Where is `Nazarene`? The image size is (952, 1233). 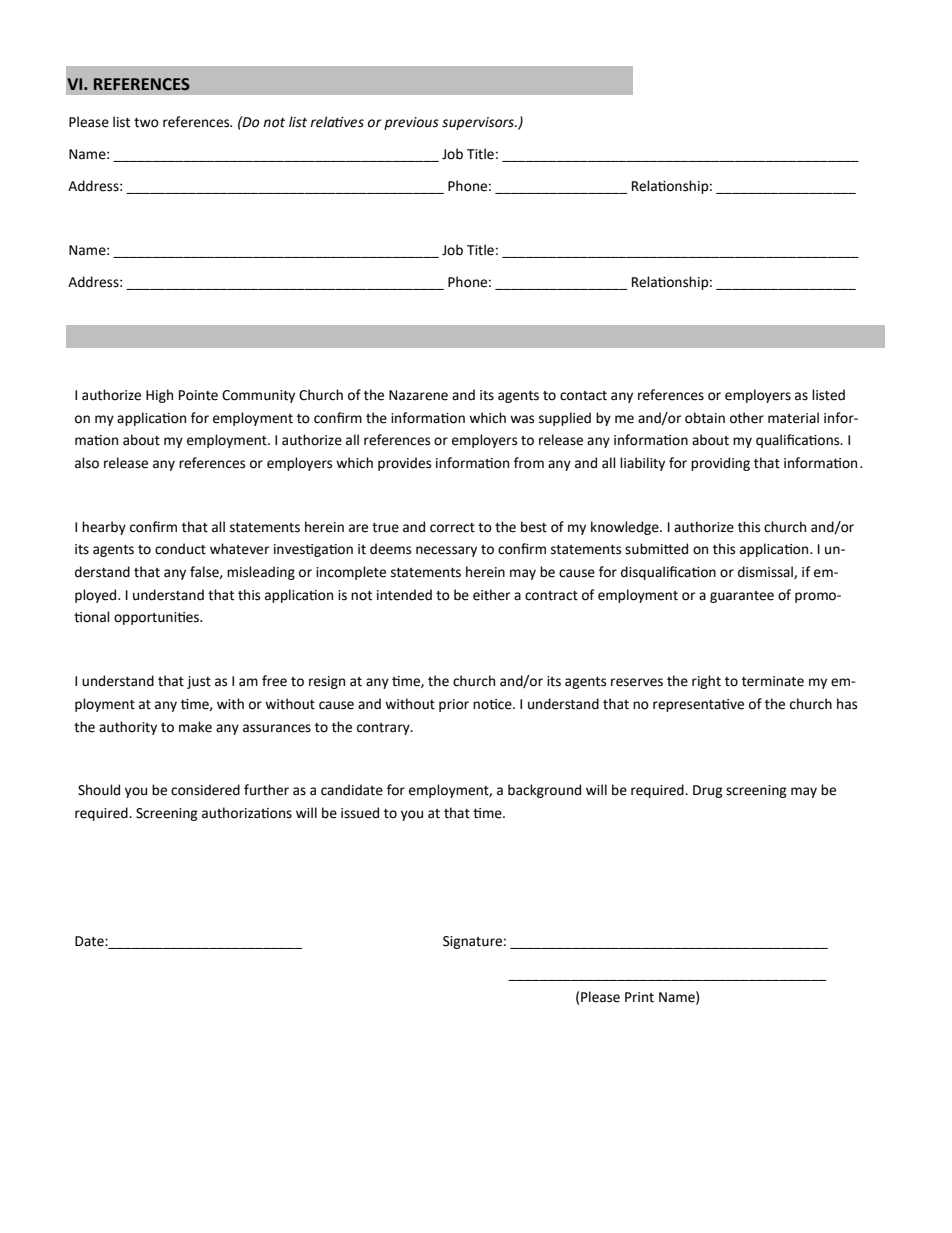
Nazarene is located at coordinates (418, 395).
